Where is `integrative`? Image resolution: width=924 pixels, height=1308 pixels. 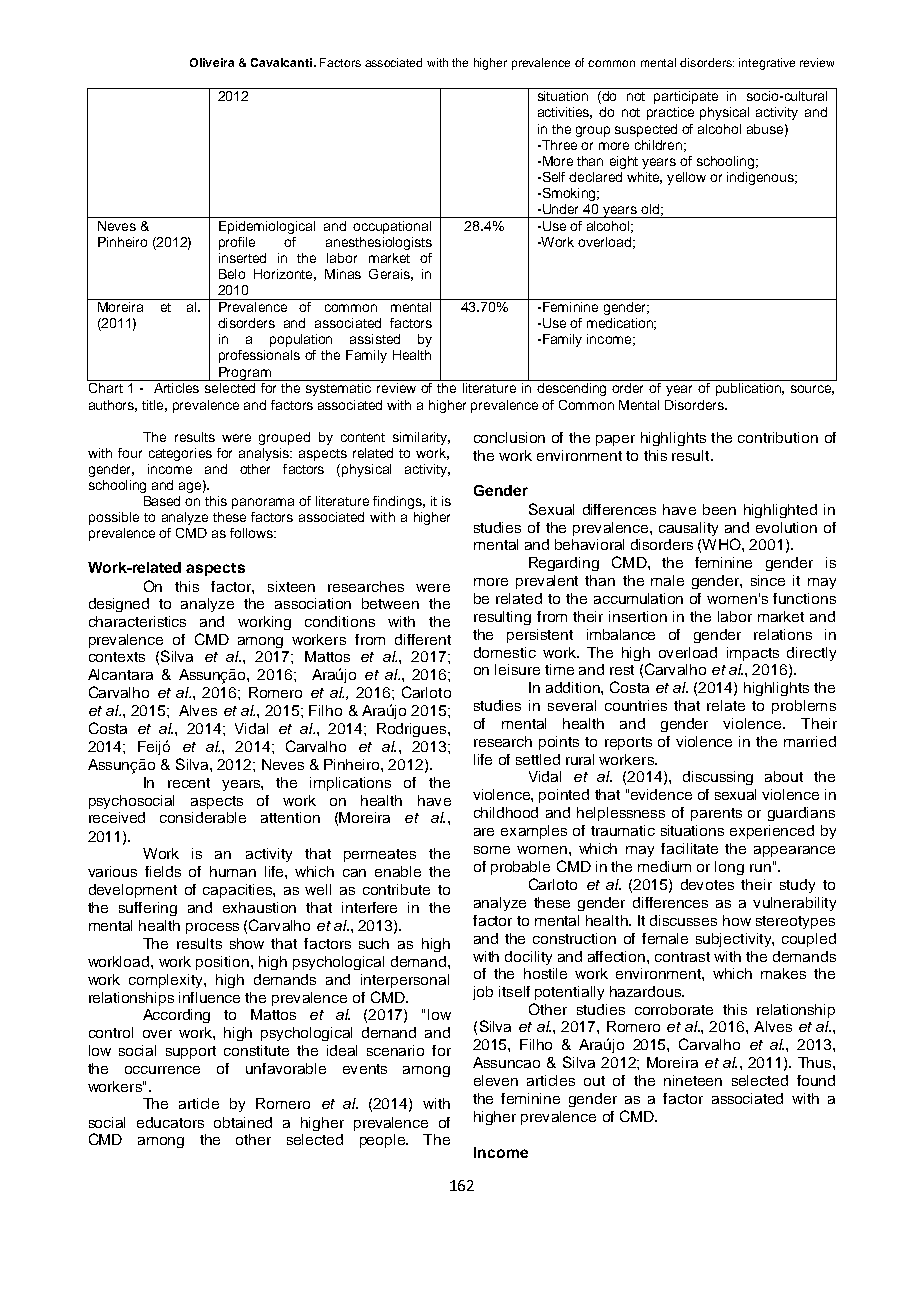
integrative is located at coordinates (767, 64).
